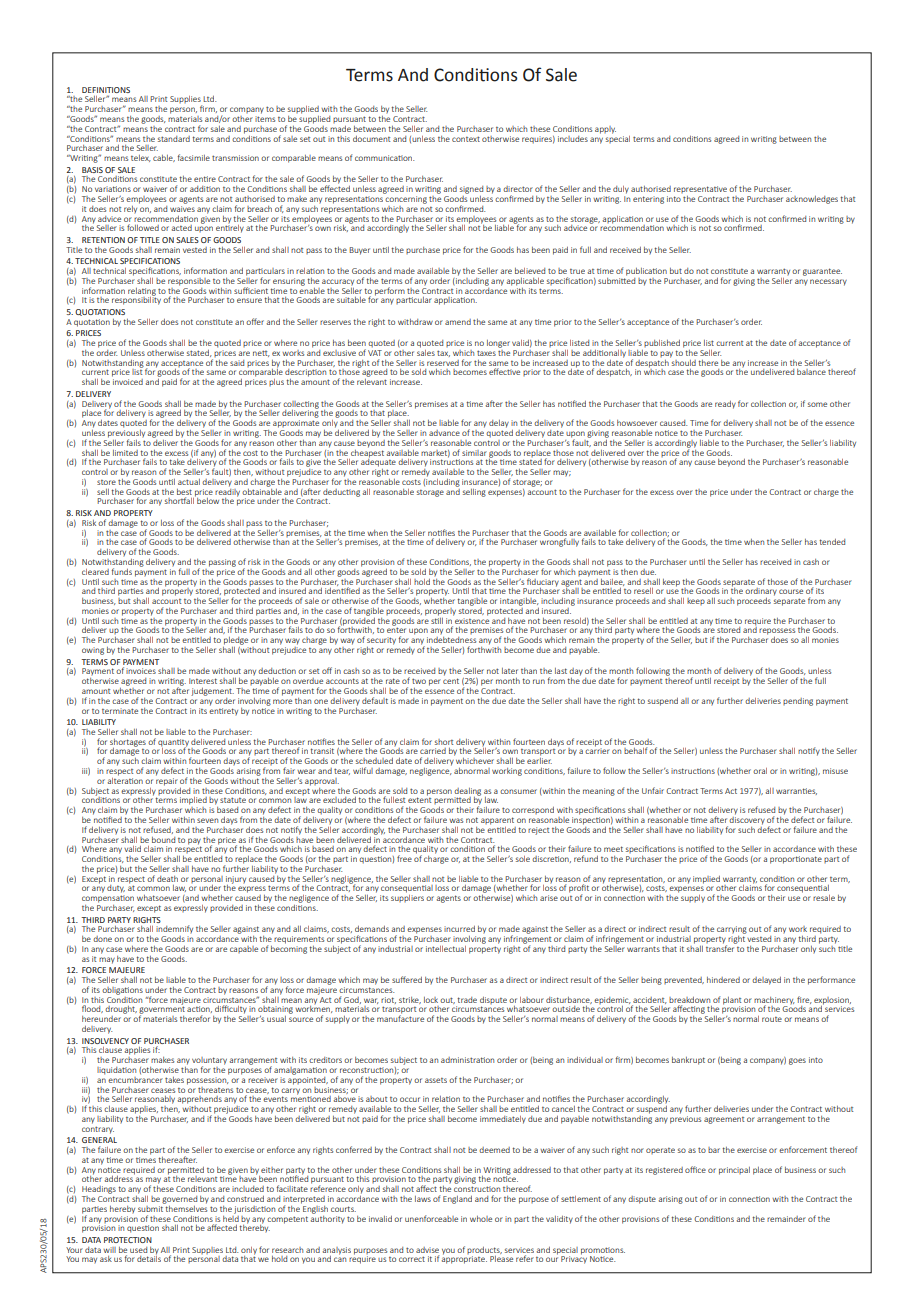 The height and width of the image is (1308, 924). I want to click on whole, so click(481, 1219).
